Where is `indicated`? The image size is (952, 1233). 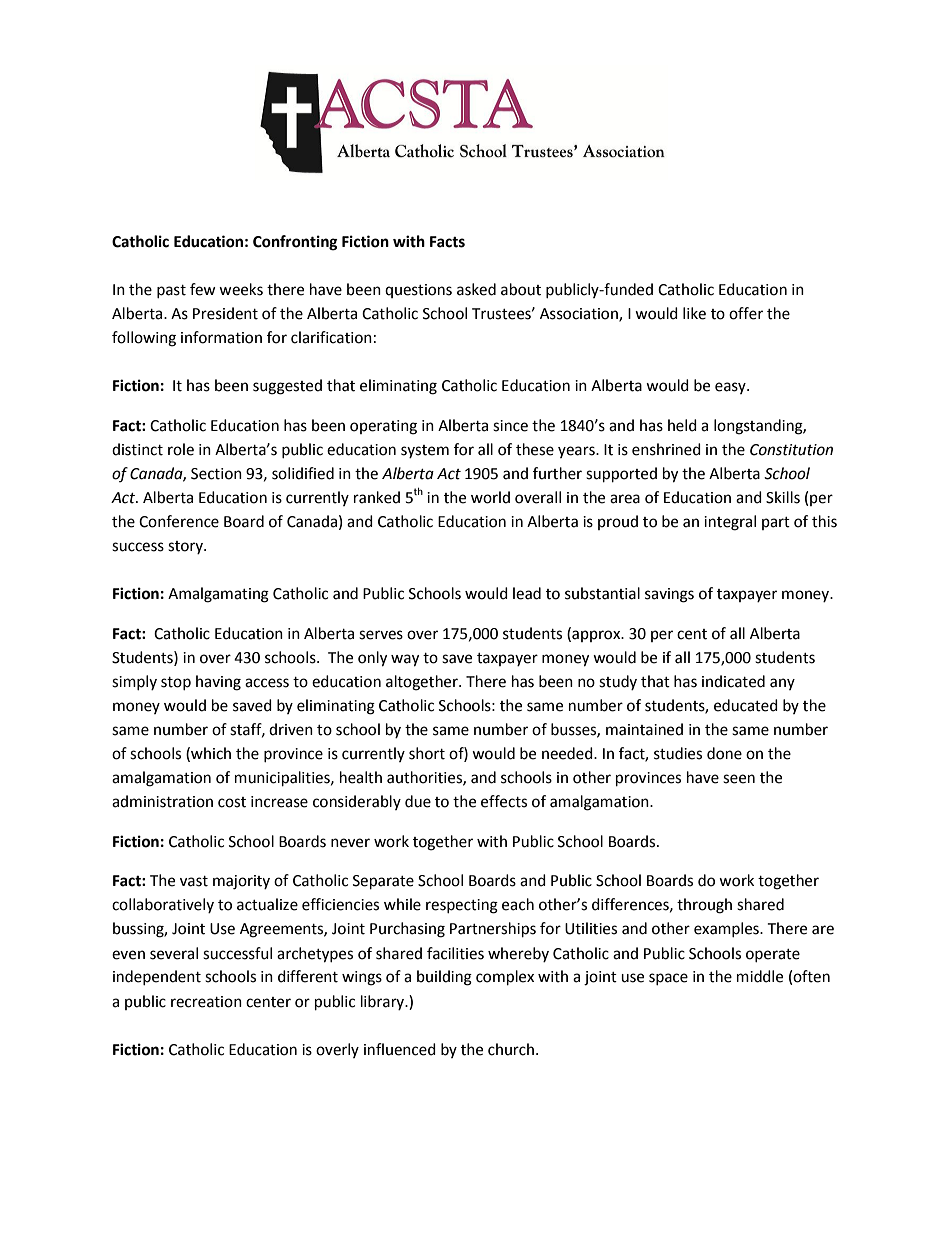 indicated is located at coordinates (733, 681).
